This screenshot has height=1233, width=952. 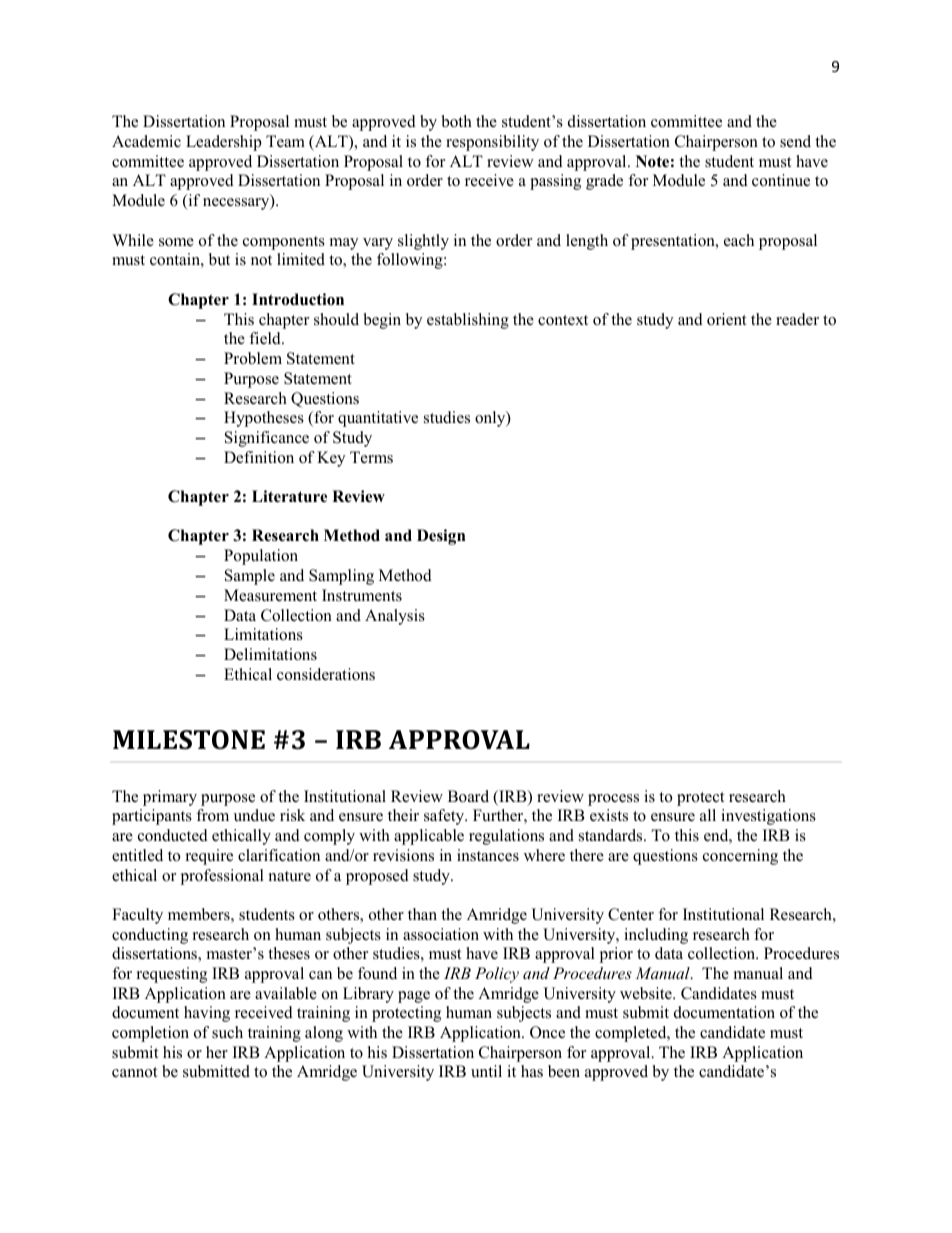 I want to click on such, so click(x=227, y=1032).
